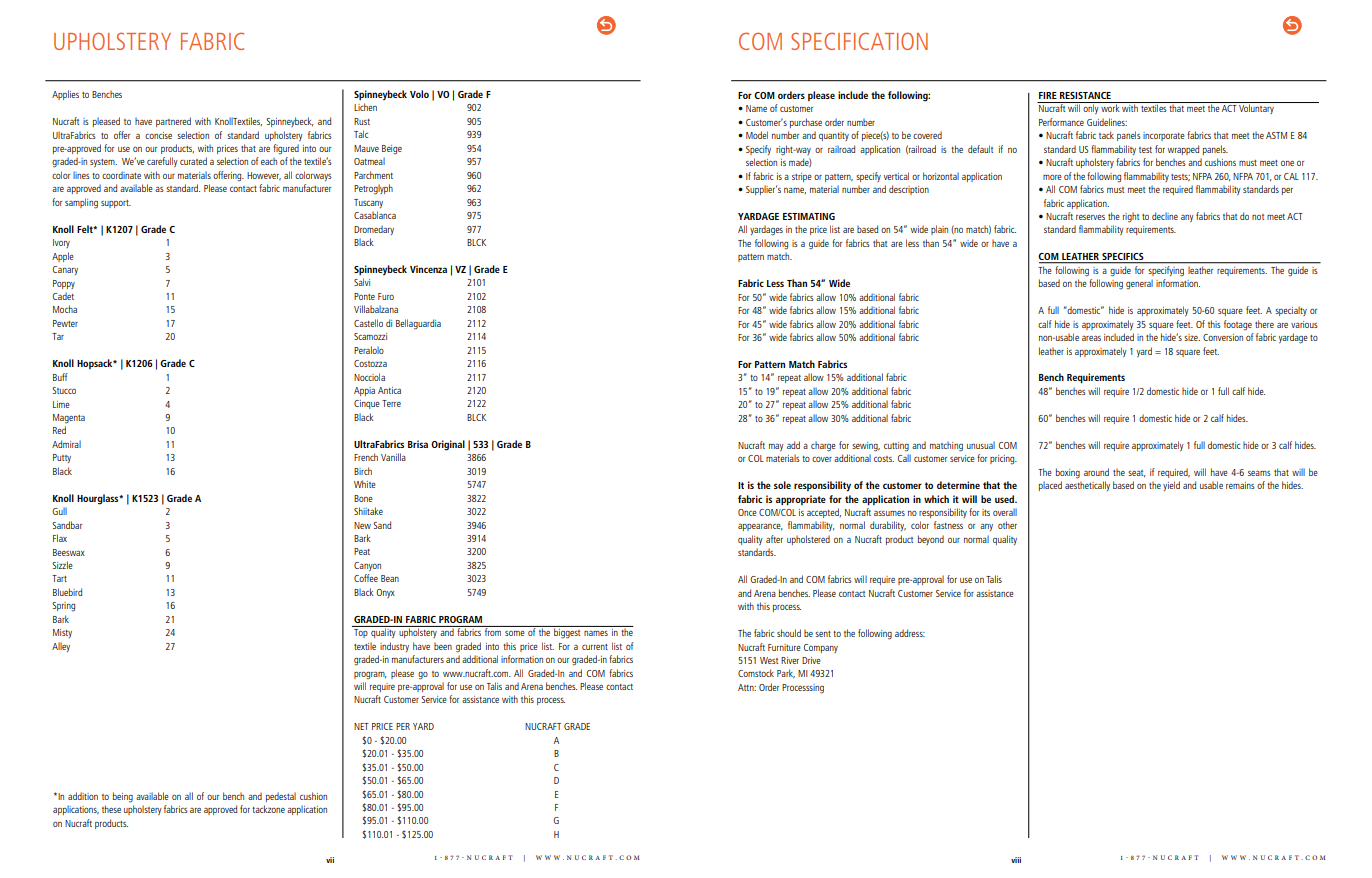 The width and height of the screenshot is (1372, 878). I want to click on RESISTANCE, so click(1085, 95).
